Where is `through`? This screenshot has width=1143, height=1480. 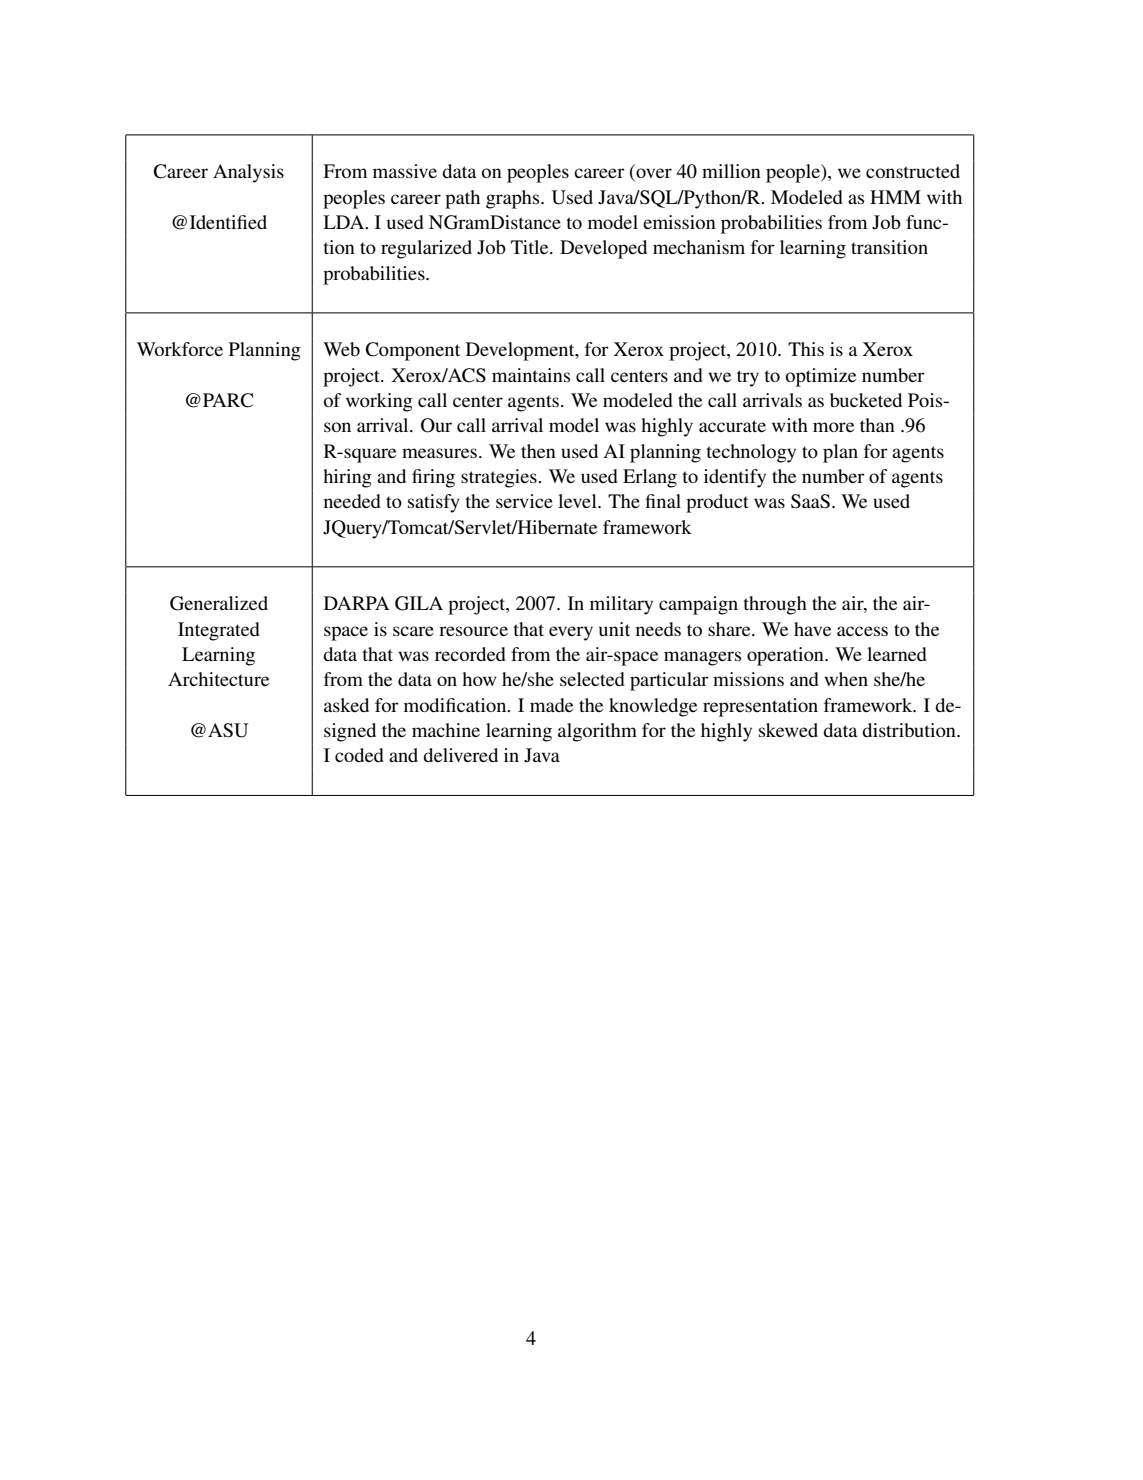
through is located at coordinates (775, 605).
